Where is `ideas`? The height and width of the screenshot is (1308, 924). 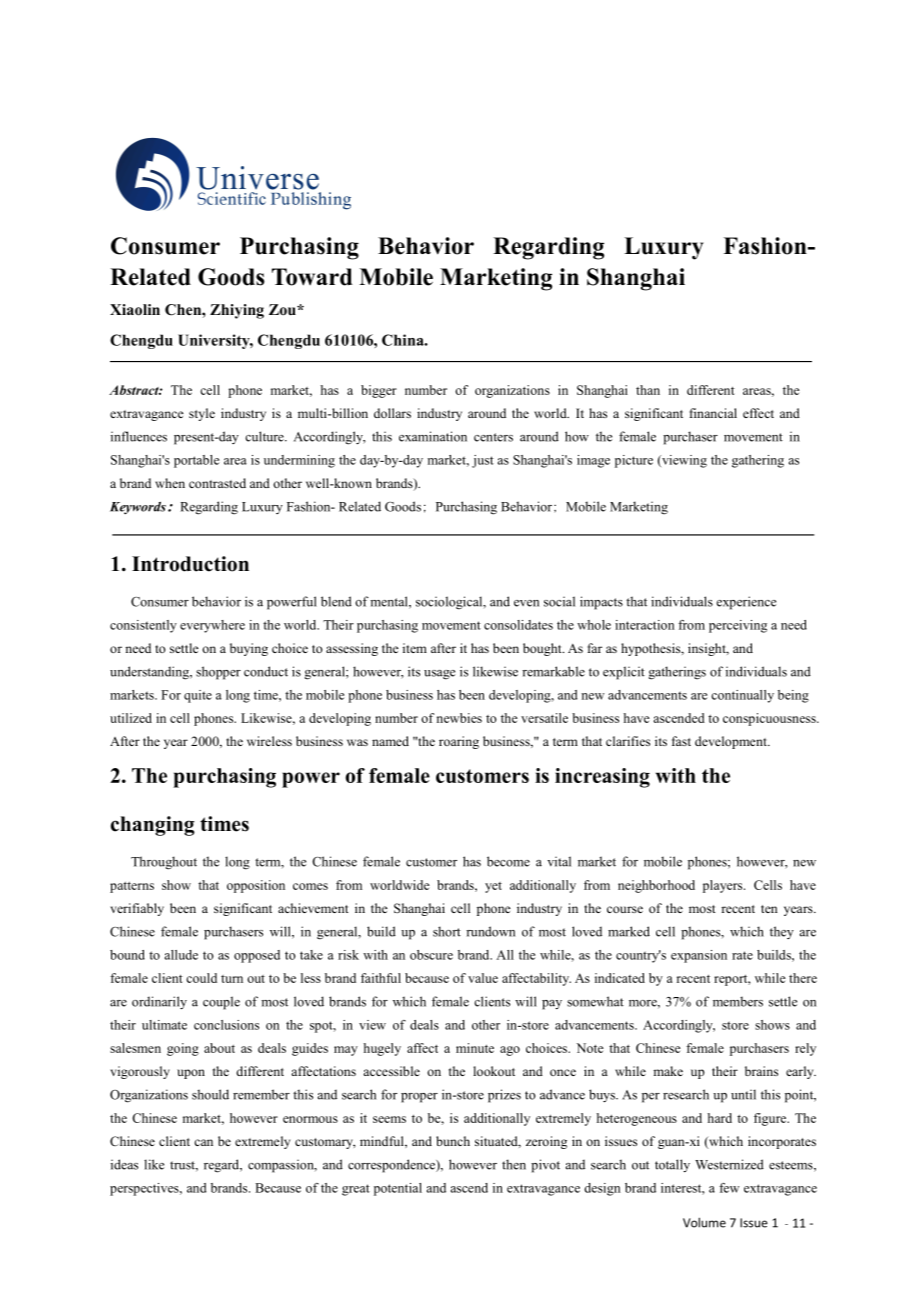 ideas is located at coordinates (124, 1164).
